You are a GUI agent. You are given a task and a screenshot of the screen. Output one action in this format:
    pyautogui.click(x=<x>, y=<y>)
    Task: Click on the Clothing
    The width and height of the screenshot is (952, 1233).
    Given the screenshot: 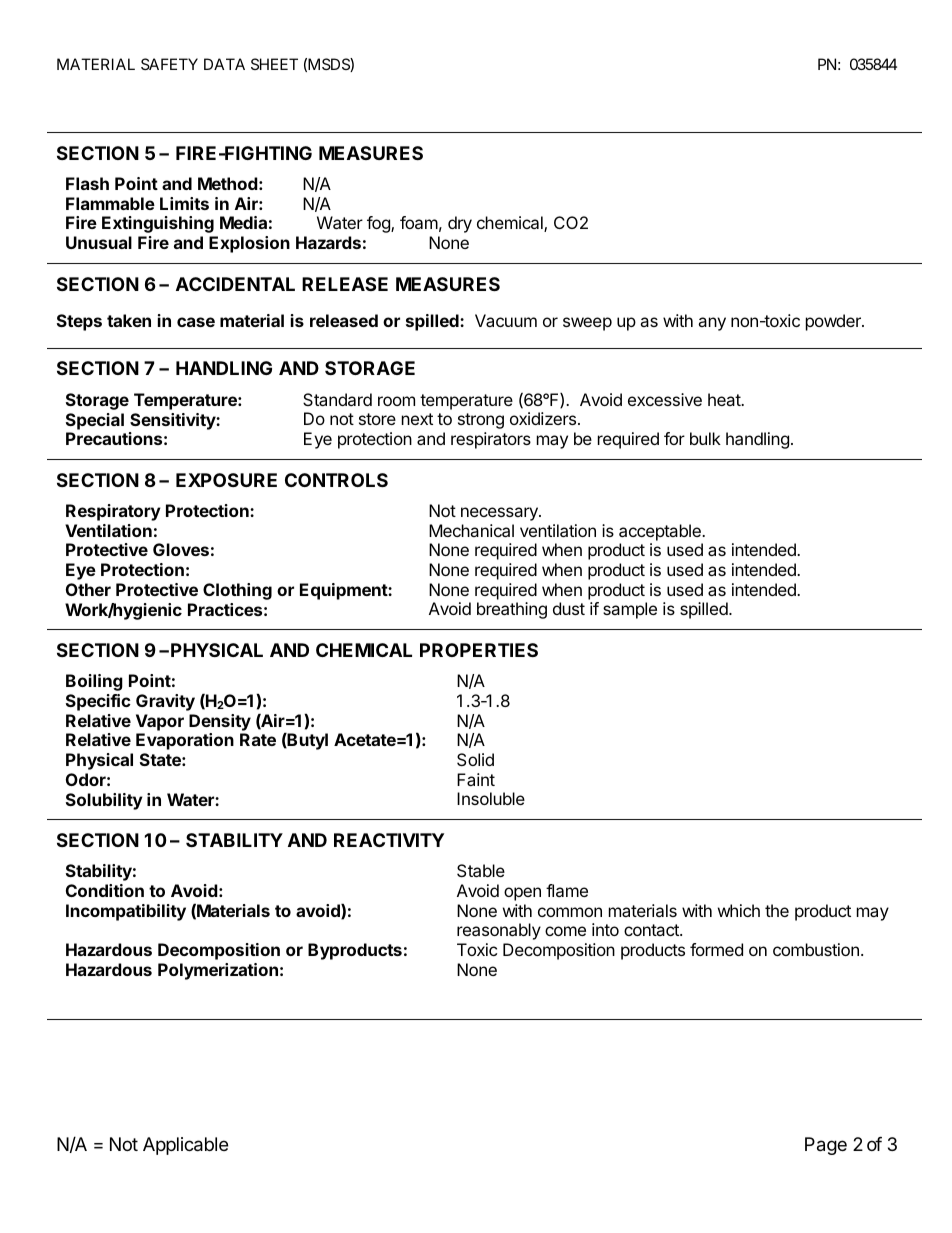 What is the action you would take?
    pyautogui.click(x=237, y=591)
